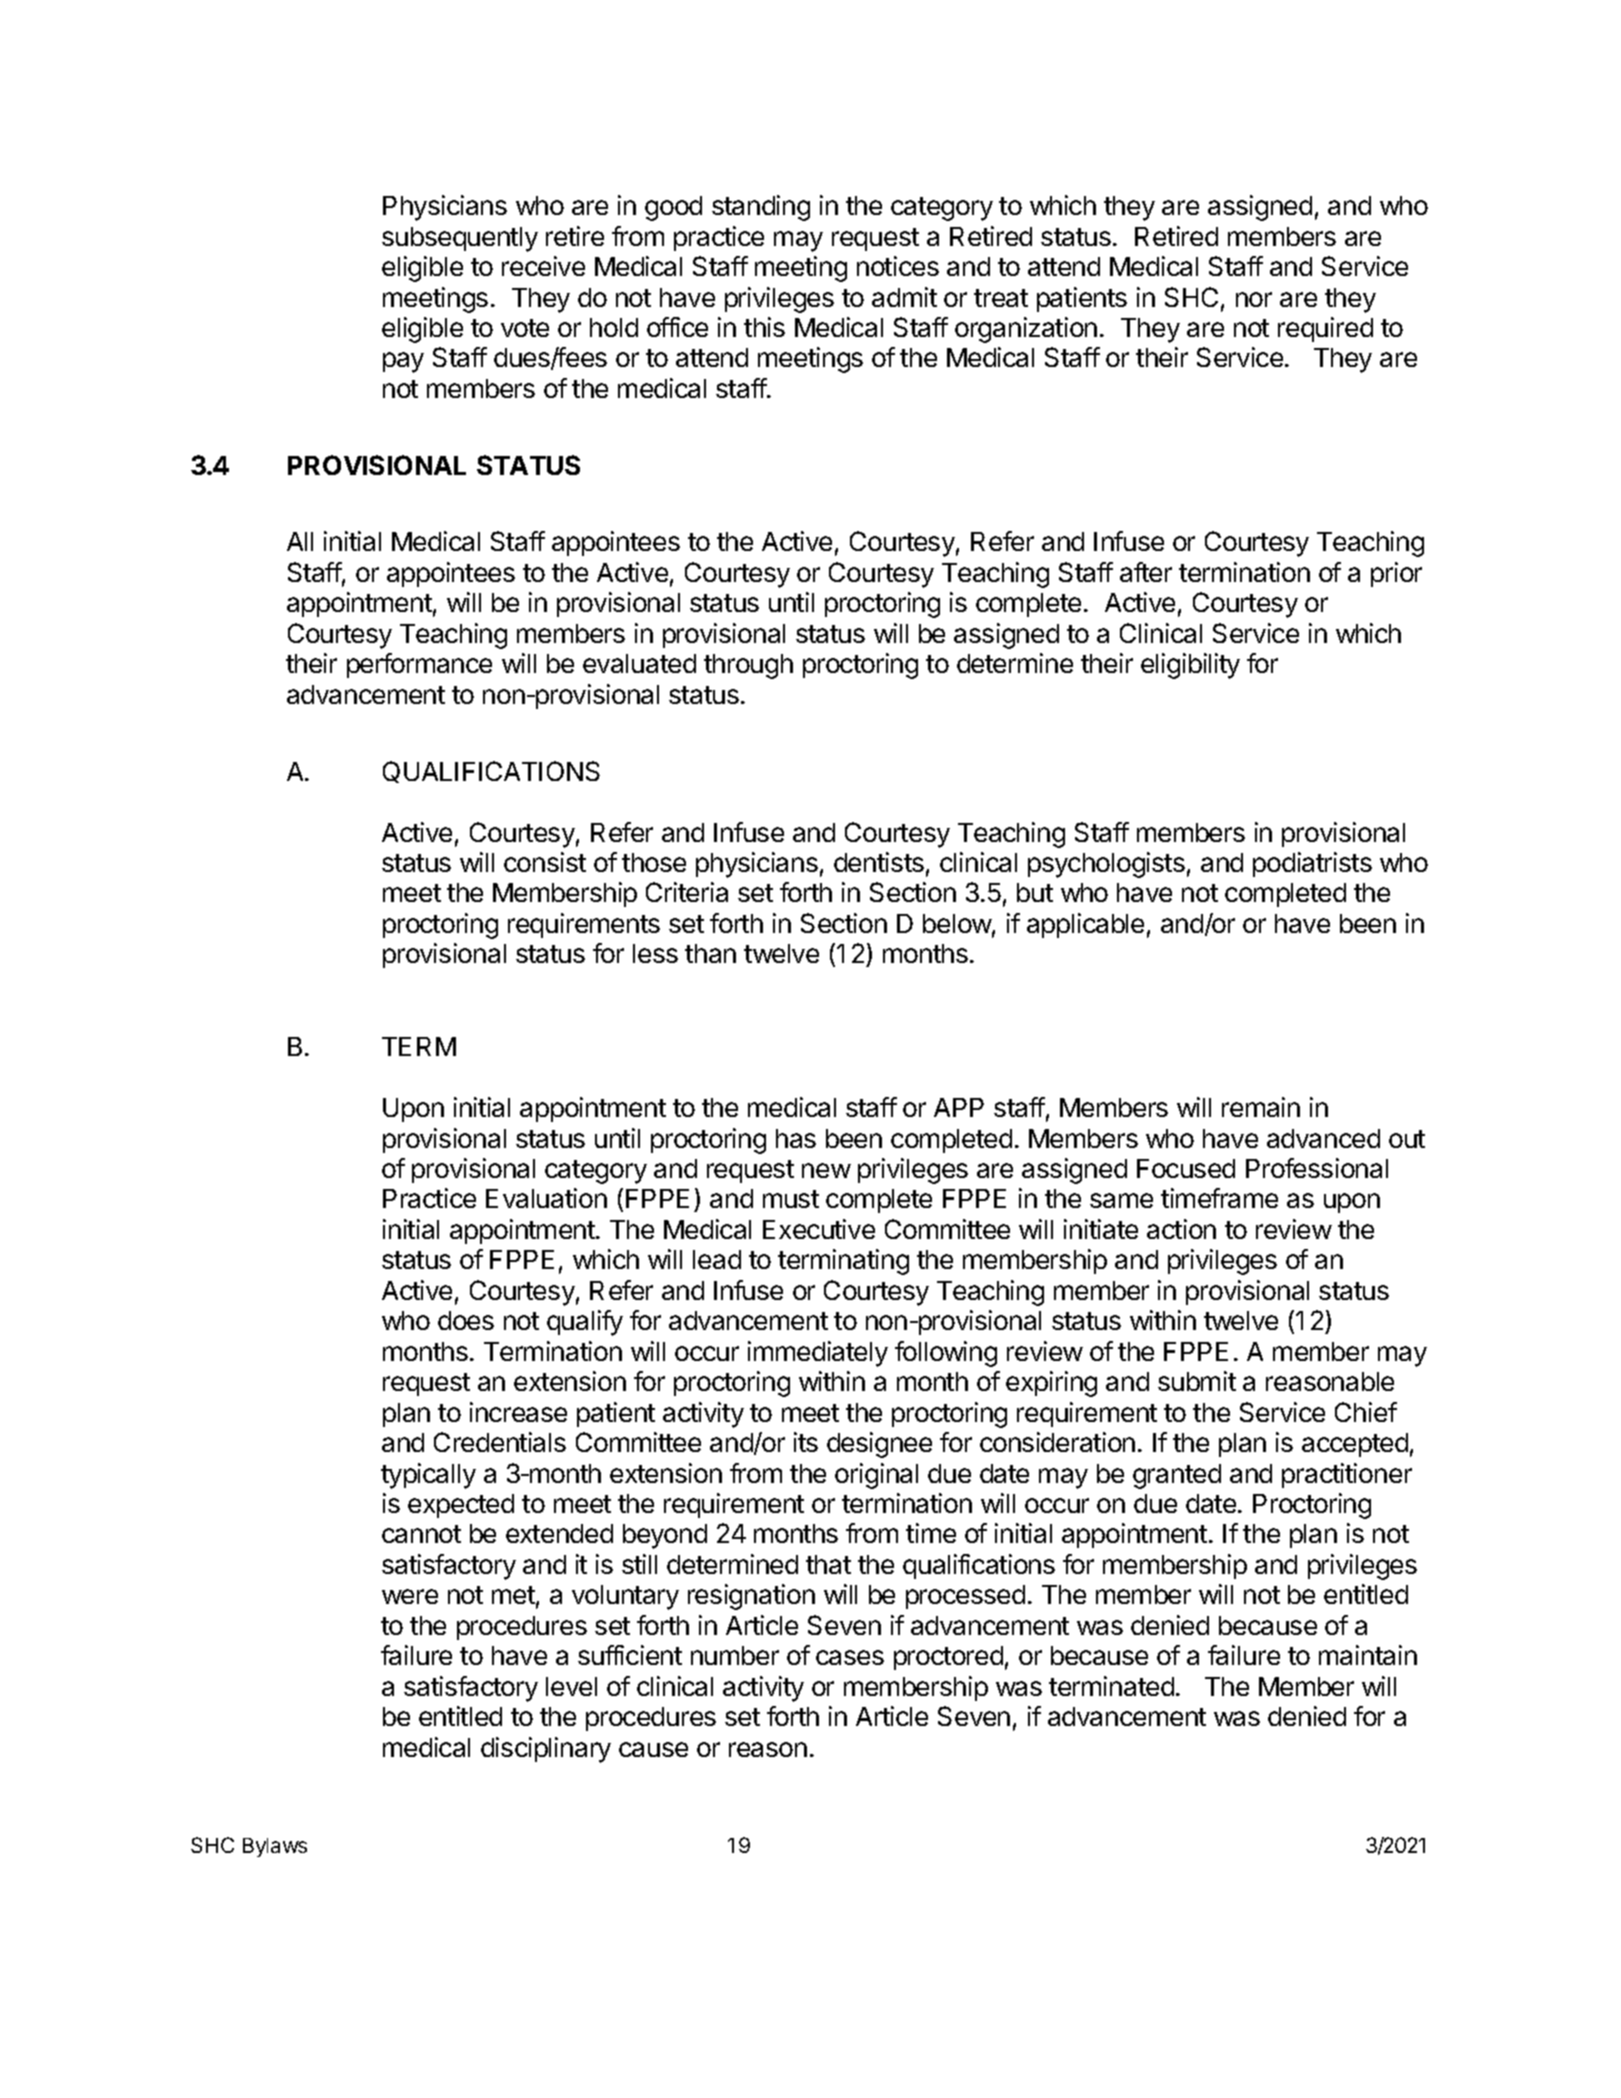 The image size is (1621, 2098). I want to click on subsequently, so click(460, 239).
